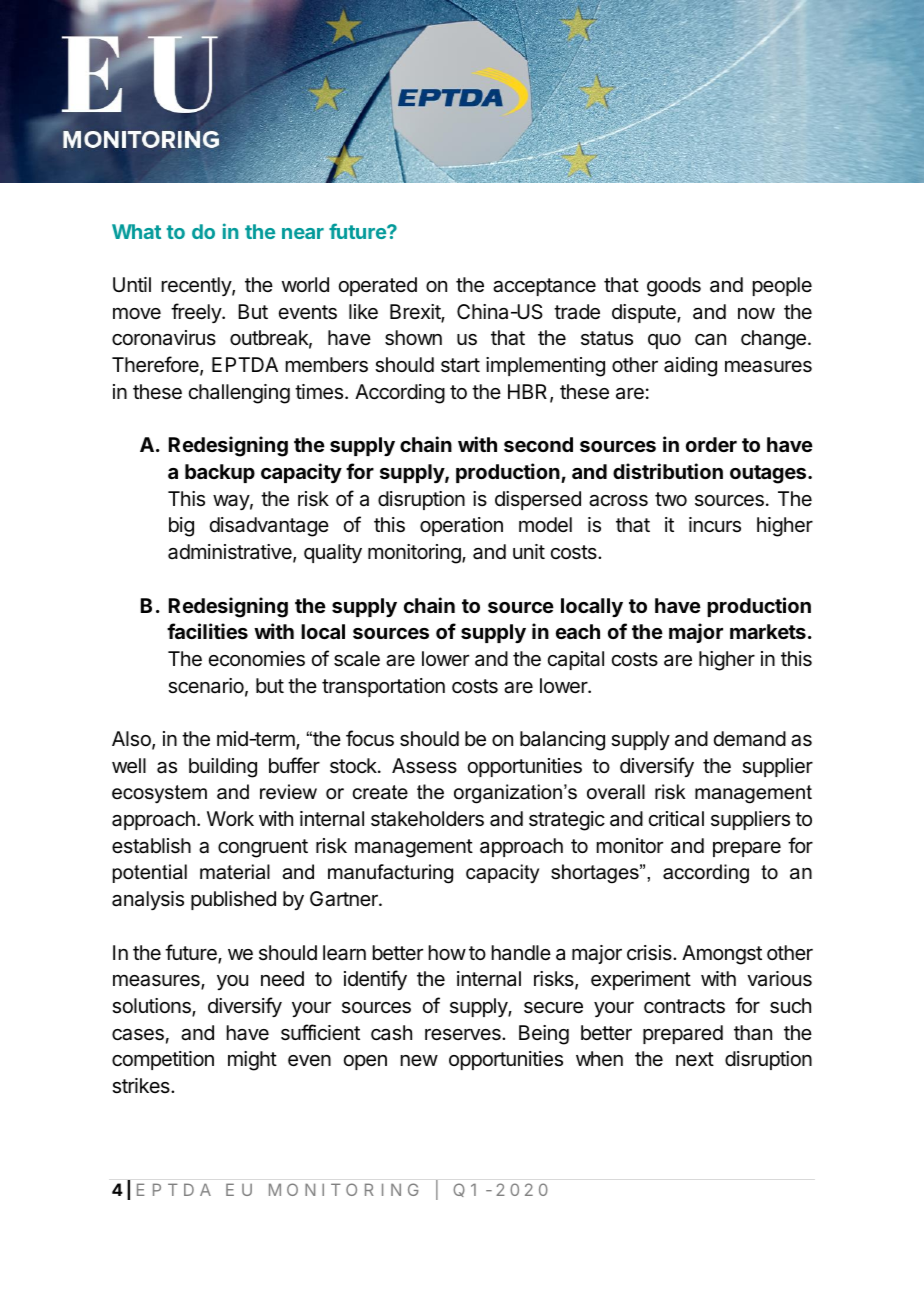 The height and width of the screenshot is (1307, 924). Describe the element at coordinates (136, 231) in the screenshot. I see `What` at that location.
